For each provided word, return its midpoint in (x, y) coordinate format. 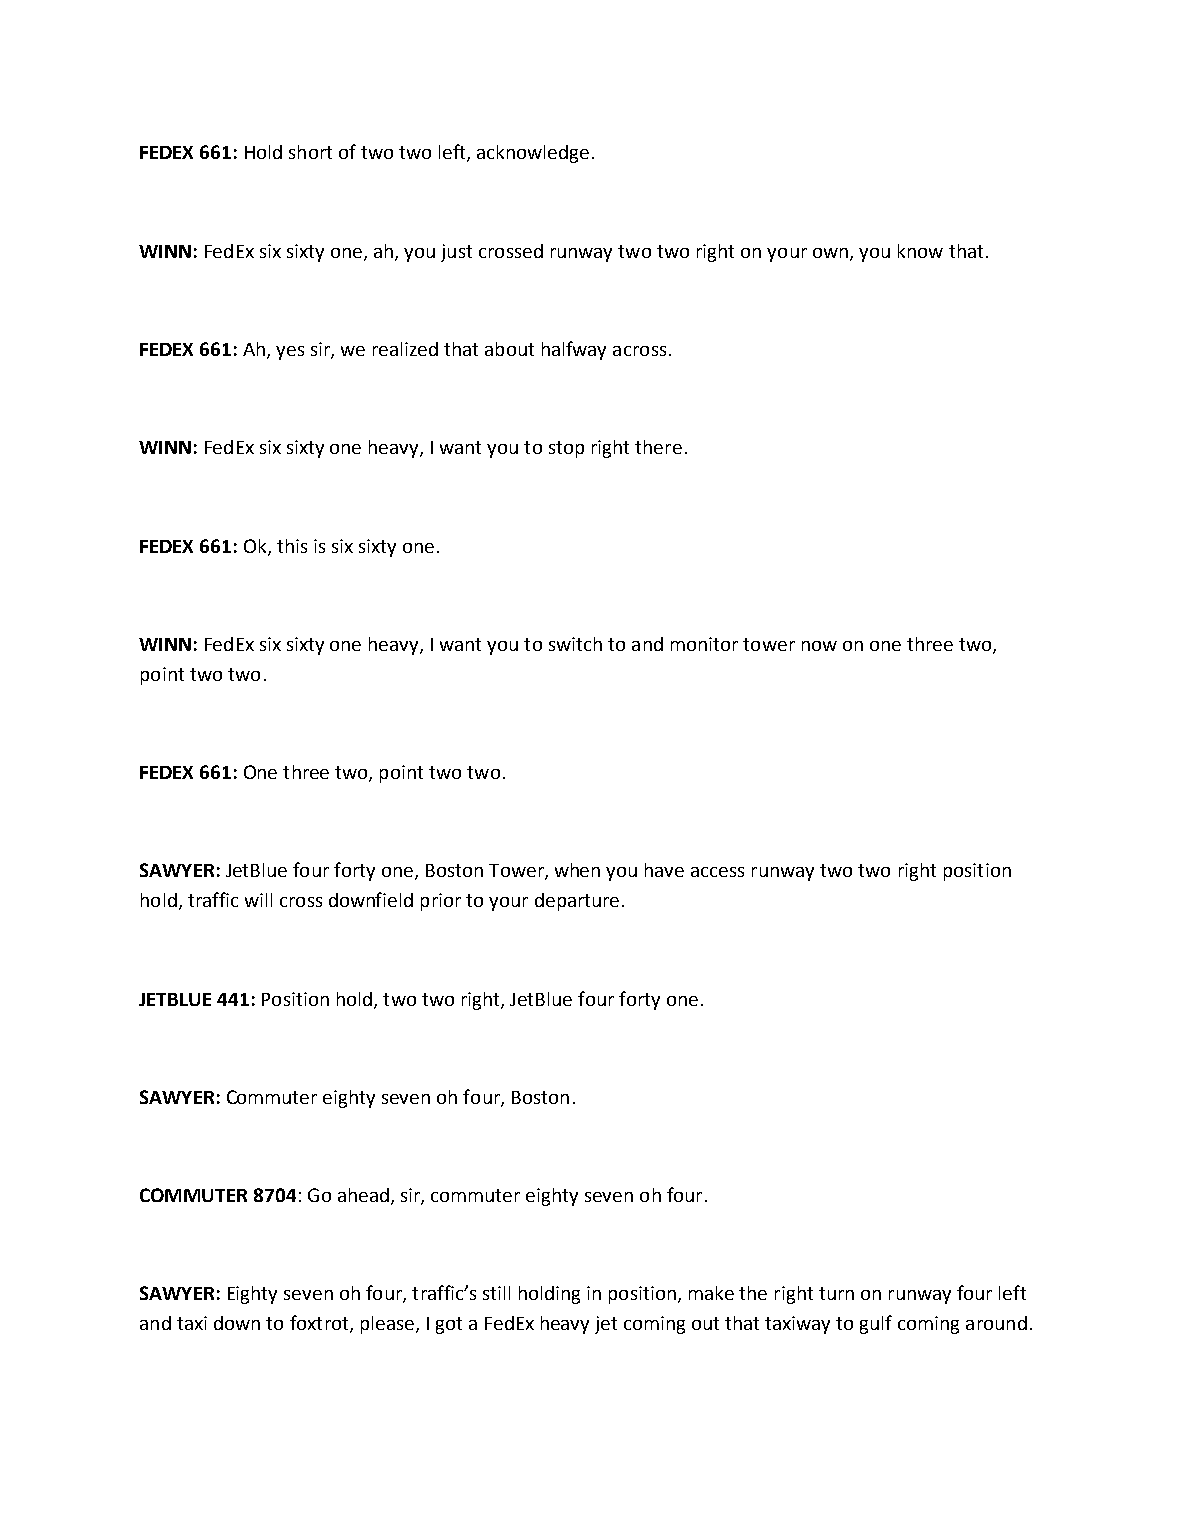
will (258, 900)
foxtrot (320, 1324)
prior (441, 902)
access (717, 872)
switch (575, 644)
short (310, 152)
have (664, 870)
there (658, 447)
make (711, 1293)
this (292, 546)
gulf (876, 1324)
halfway (574, 350)
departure (577, 902)
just (456, 253)
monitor (704, 644)
